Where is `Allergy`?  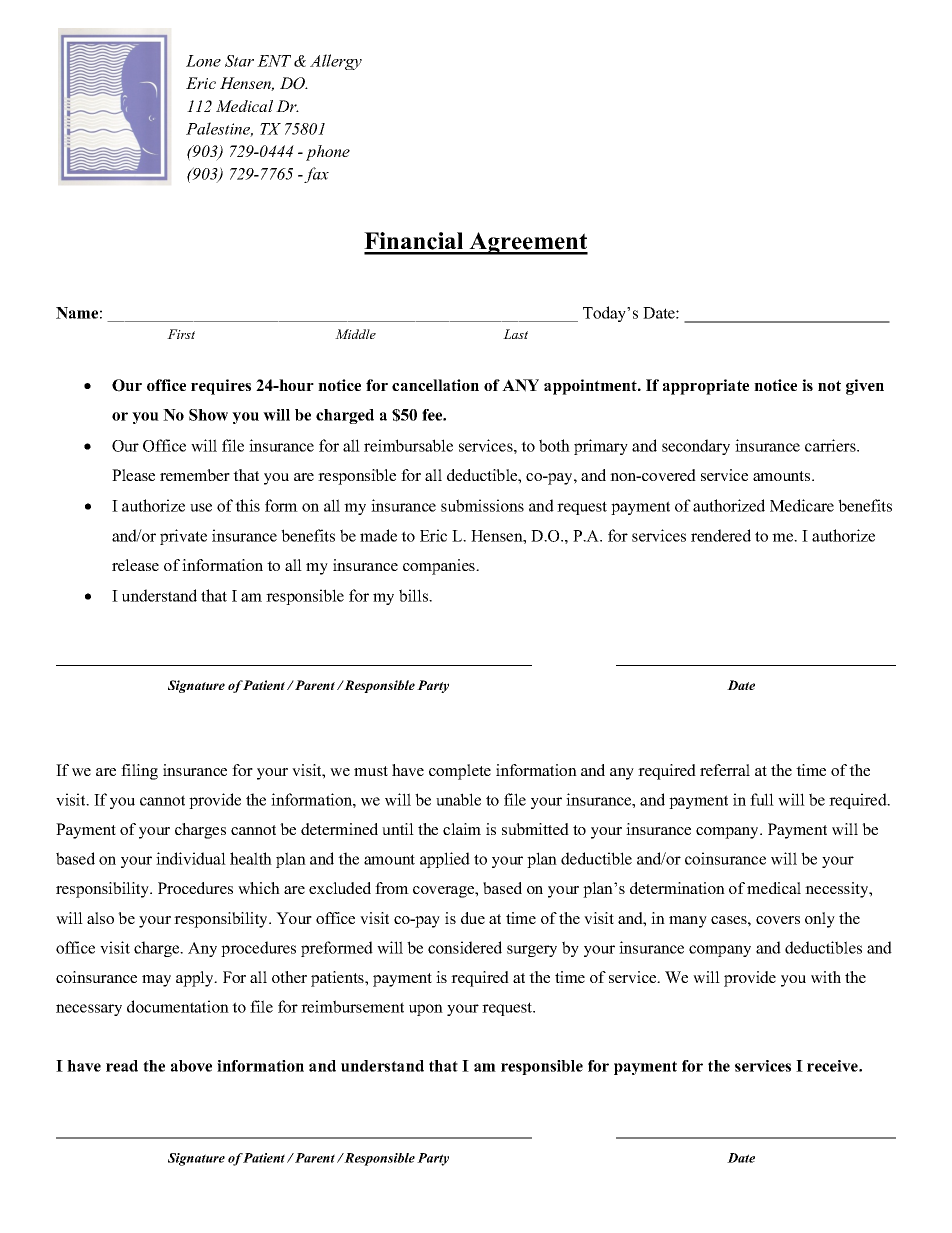
Allergy is located at coordinates (336, 62).
